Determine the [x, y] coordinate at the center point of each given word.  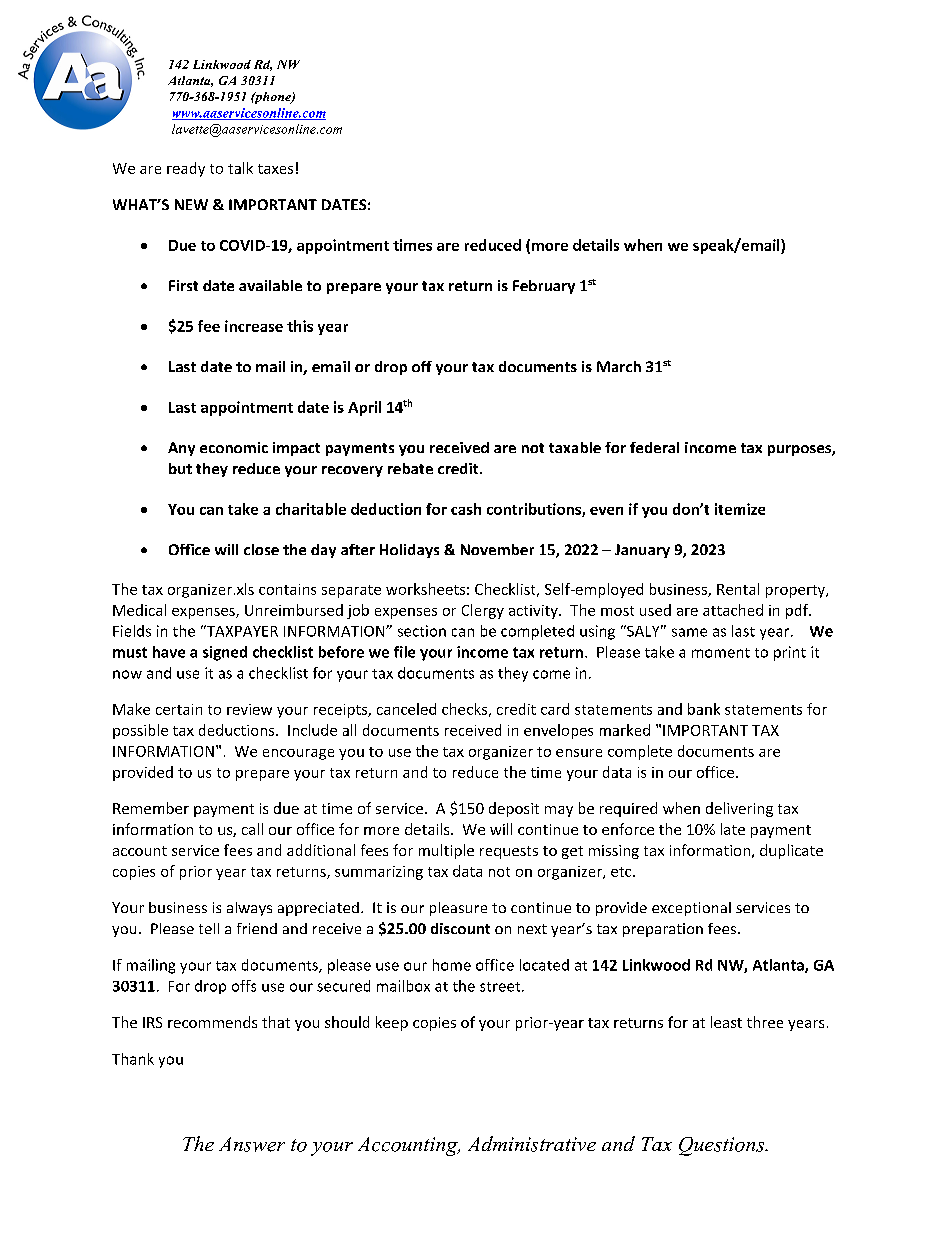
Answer [252, 1144]
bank [704, 709]
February [544, 287]
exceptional [691, 909]
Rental [738, 589]
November [497, 549]
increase [254, 326]
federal [654, 447]
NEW [191, 204]
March [619, 366]
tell [209, 928]
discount [460, 928]
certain [179, 709]
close [261, 549]
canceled [406, 709]
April [364, 408]
